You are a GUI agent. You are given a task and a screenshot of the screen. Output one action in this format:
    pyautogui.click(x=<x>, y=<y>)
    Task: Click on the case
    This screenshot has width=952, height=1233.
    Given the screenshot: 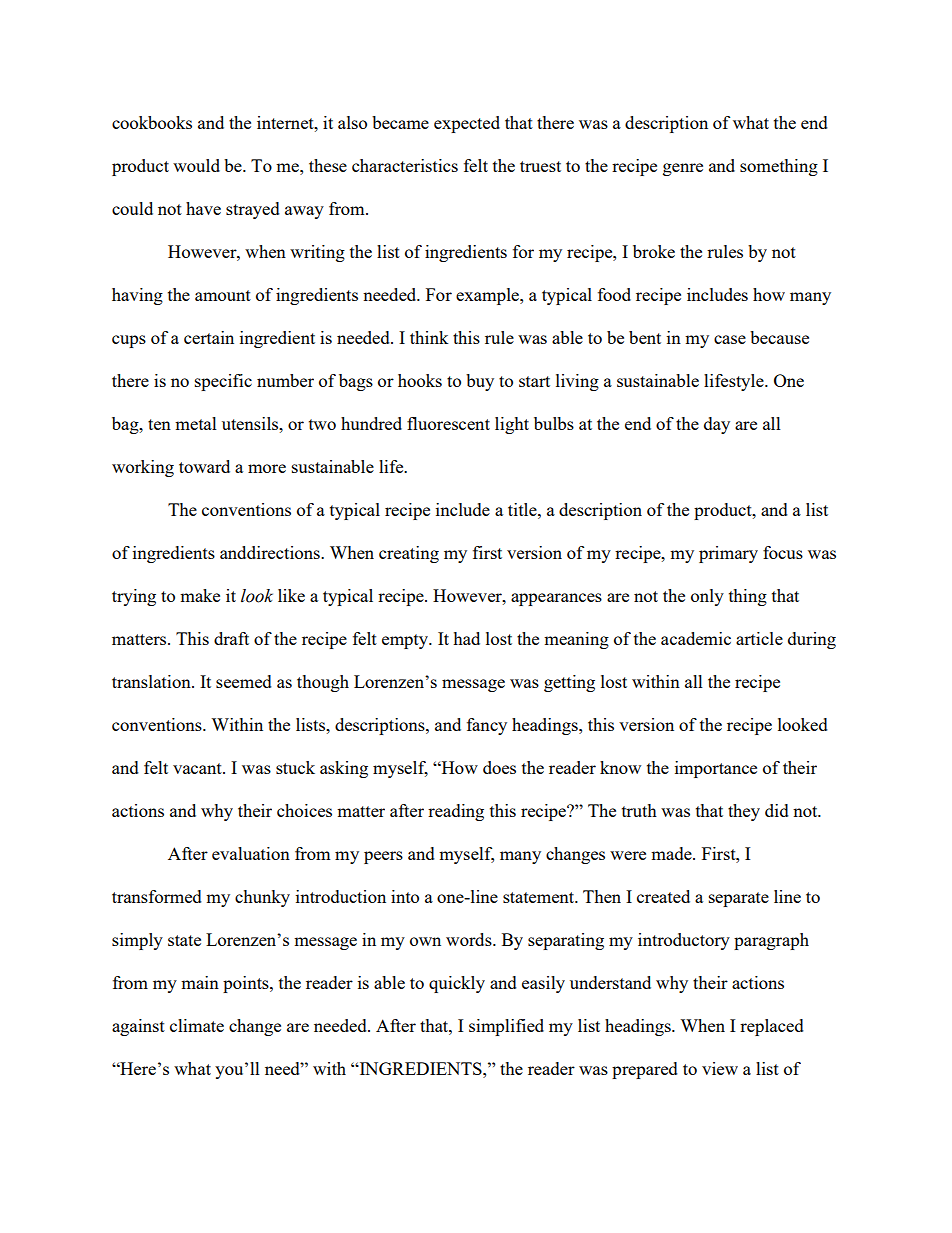 What is the action you would take?
    pyautogui.click(x=730, y=339)
